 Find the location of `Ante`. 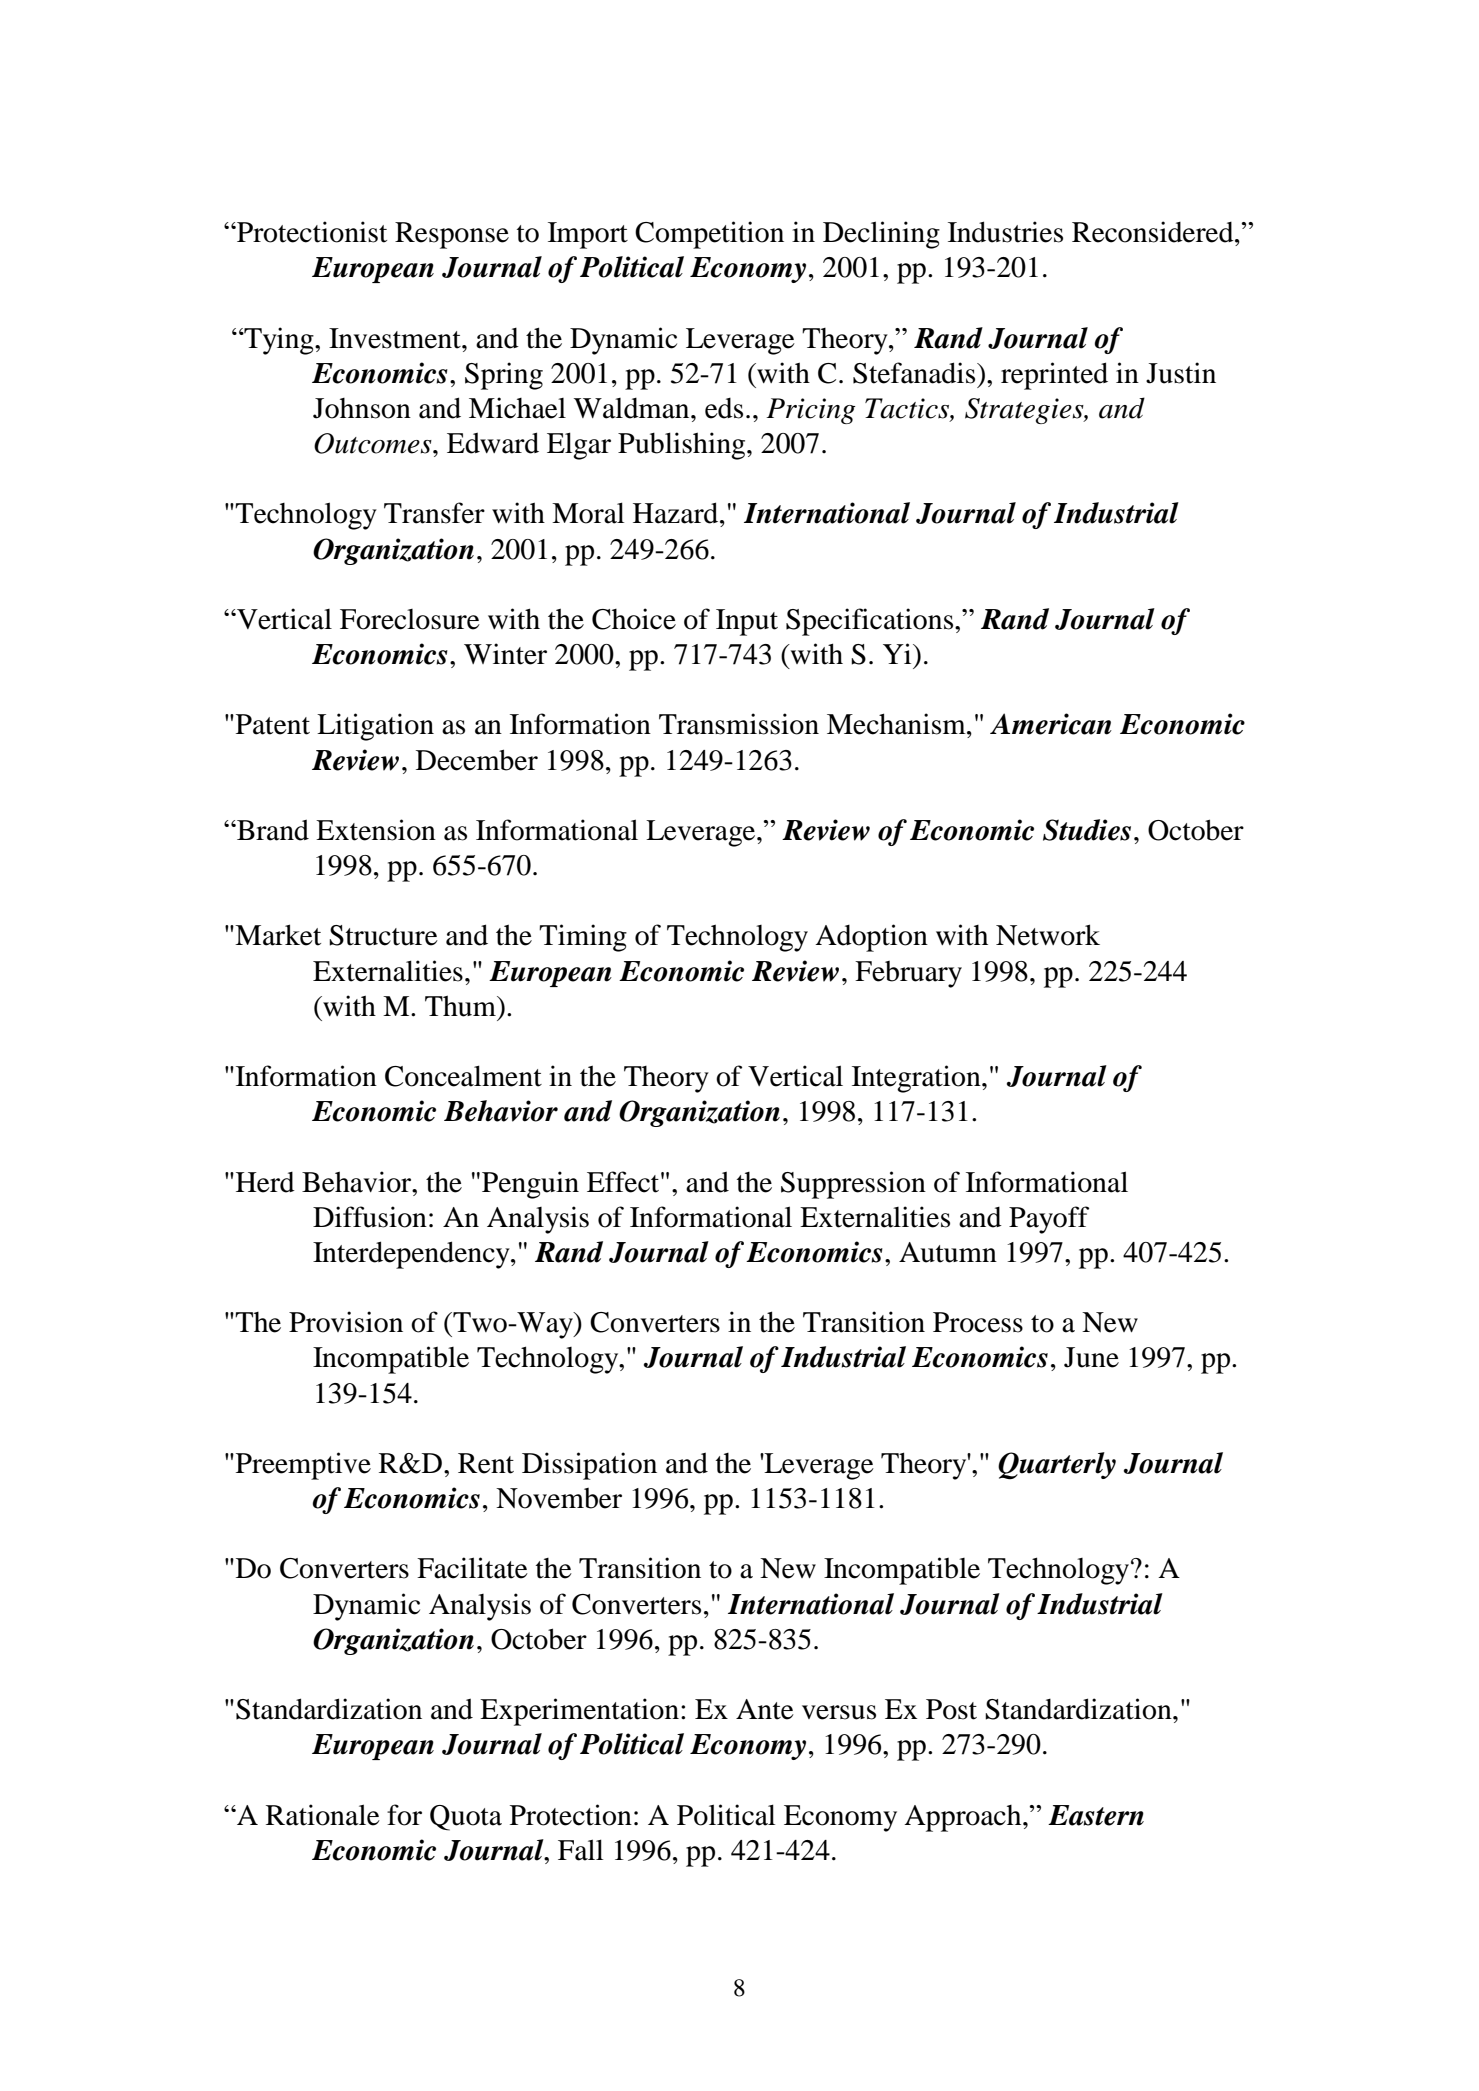

Ante is located at coordinates (765, 1709).
